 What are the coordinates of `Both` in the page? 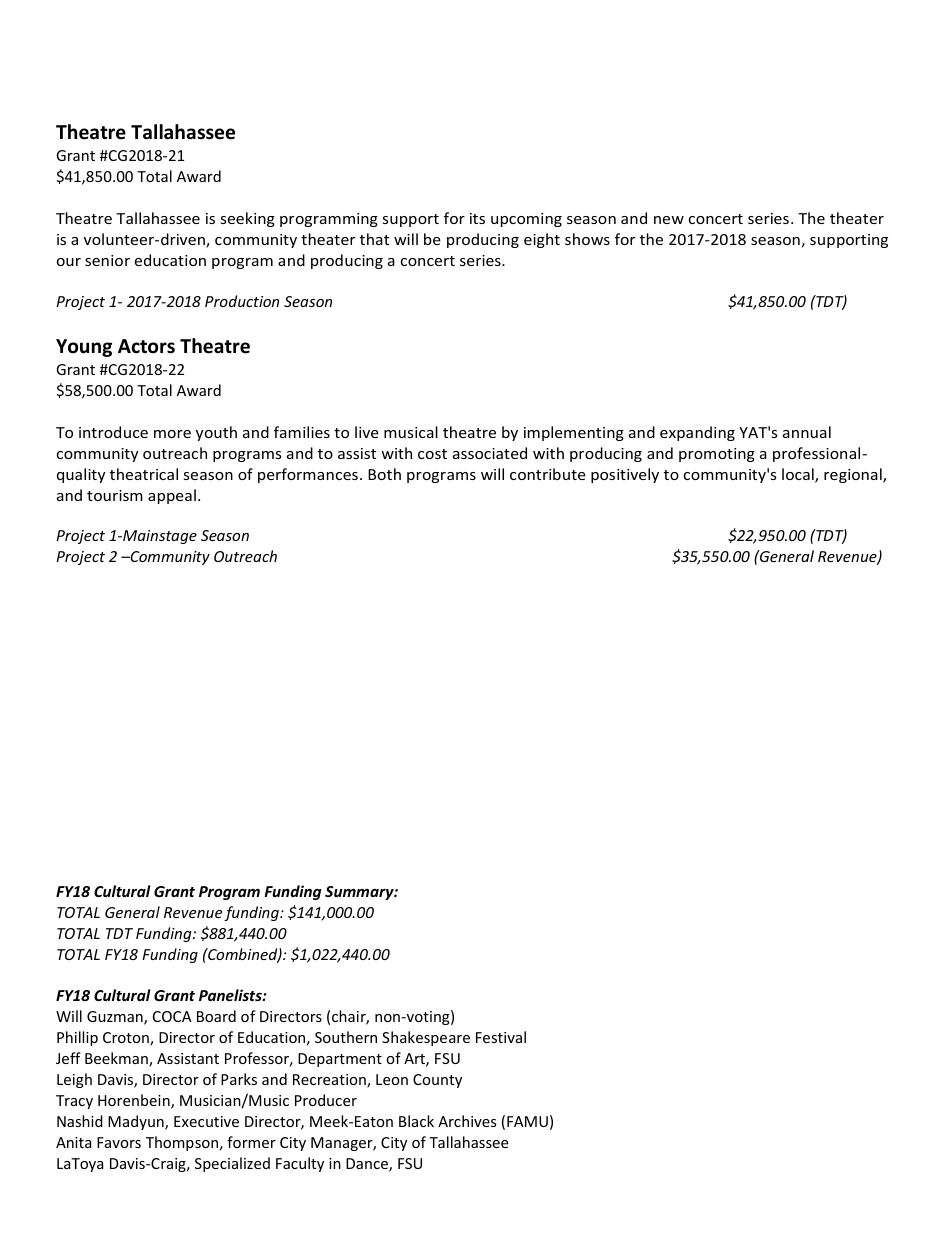 It's located at (384, 474).
